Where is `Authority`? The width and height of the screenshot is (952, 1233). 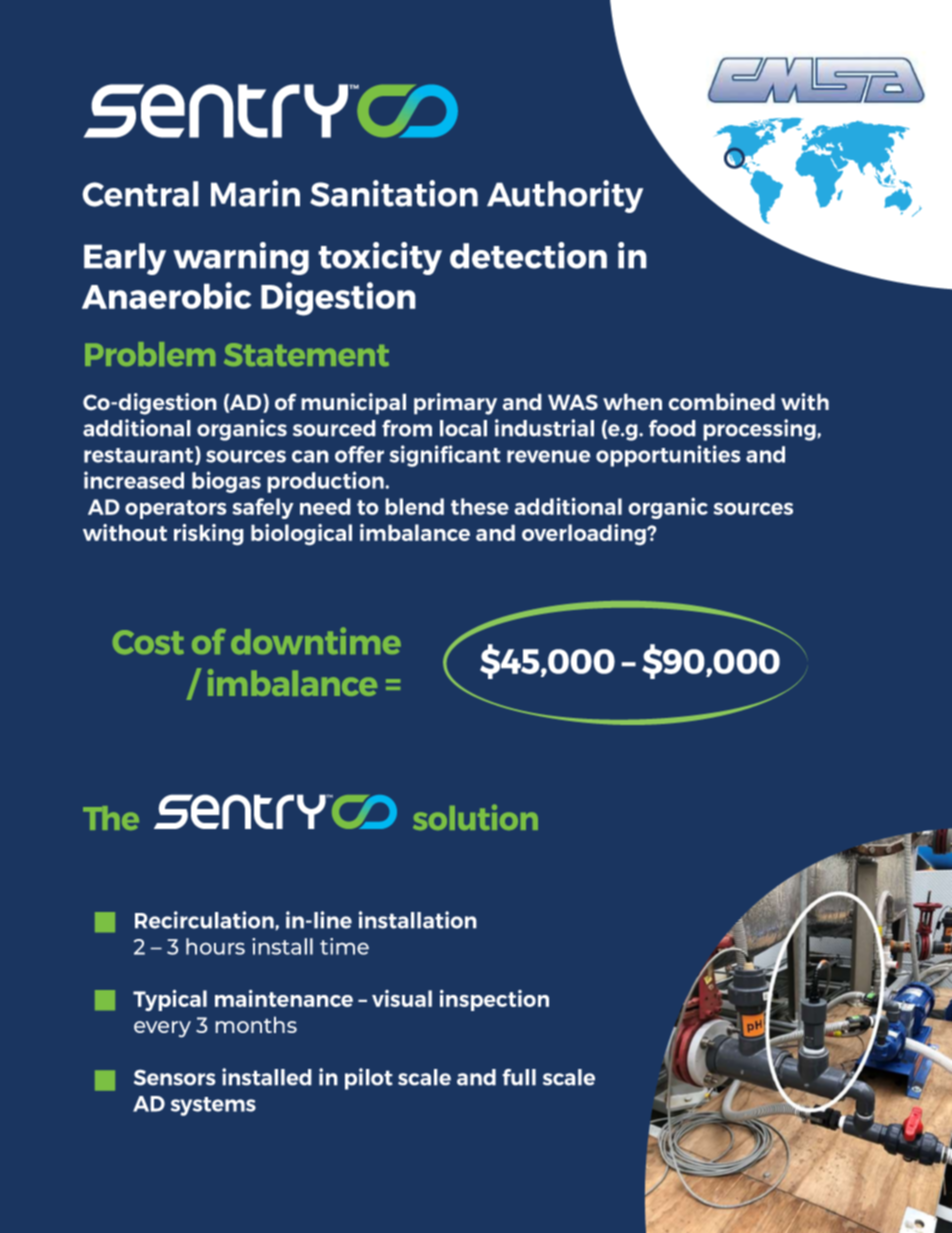 Authority is located at coordinates (565, 196).
